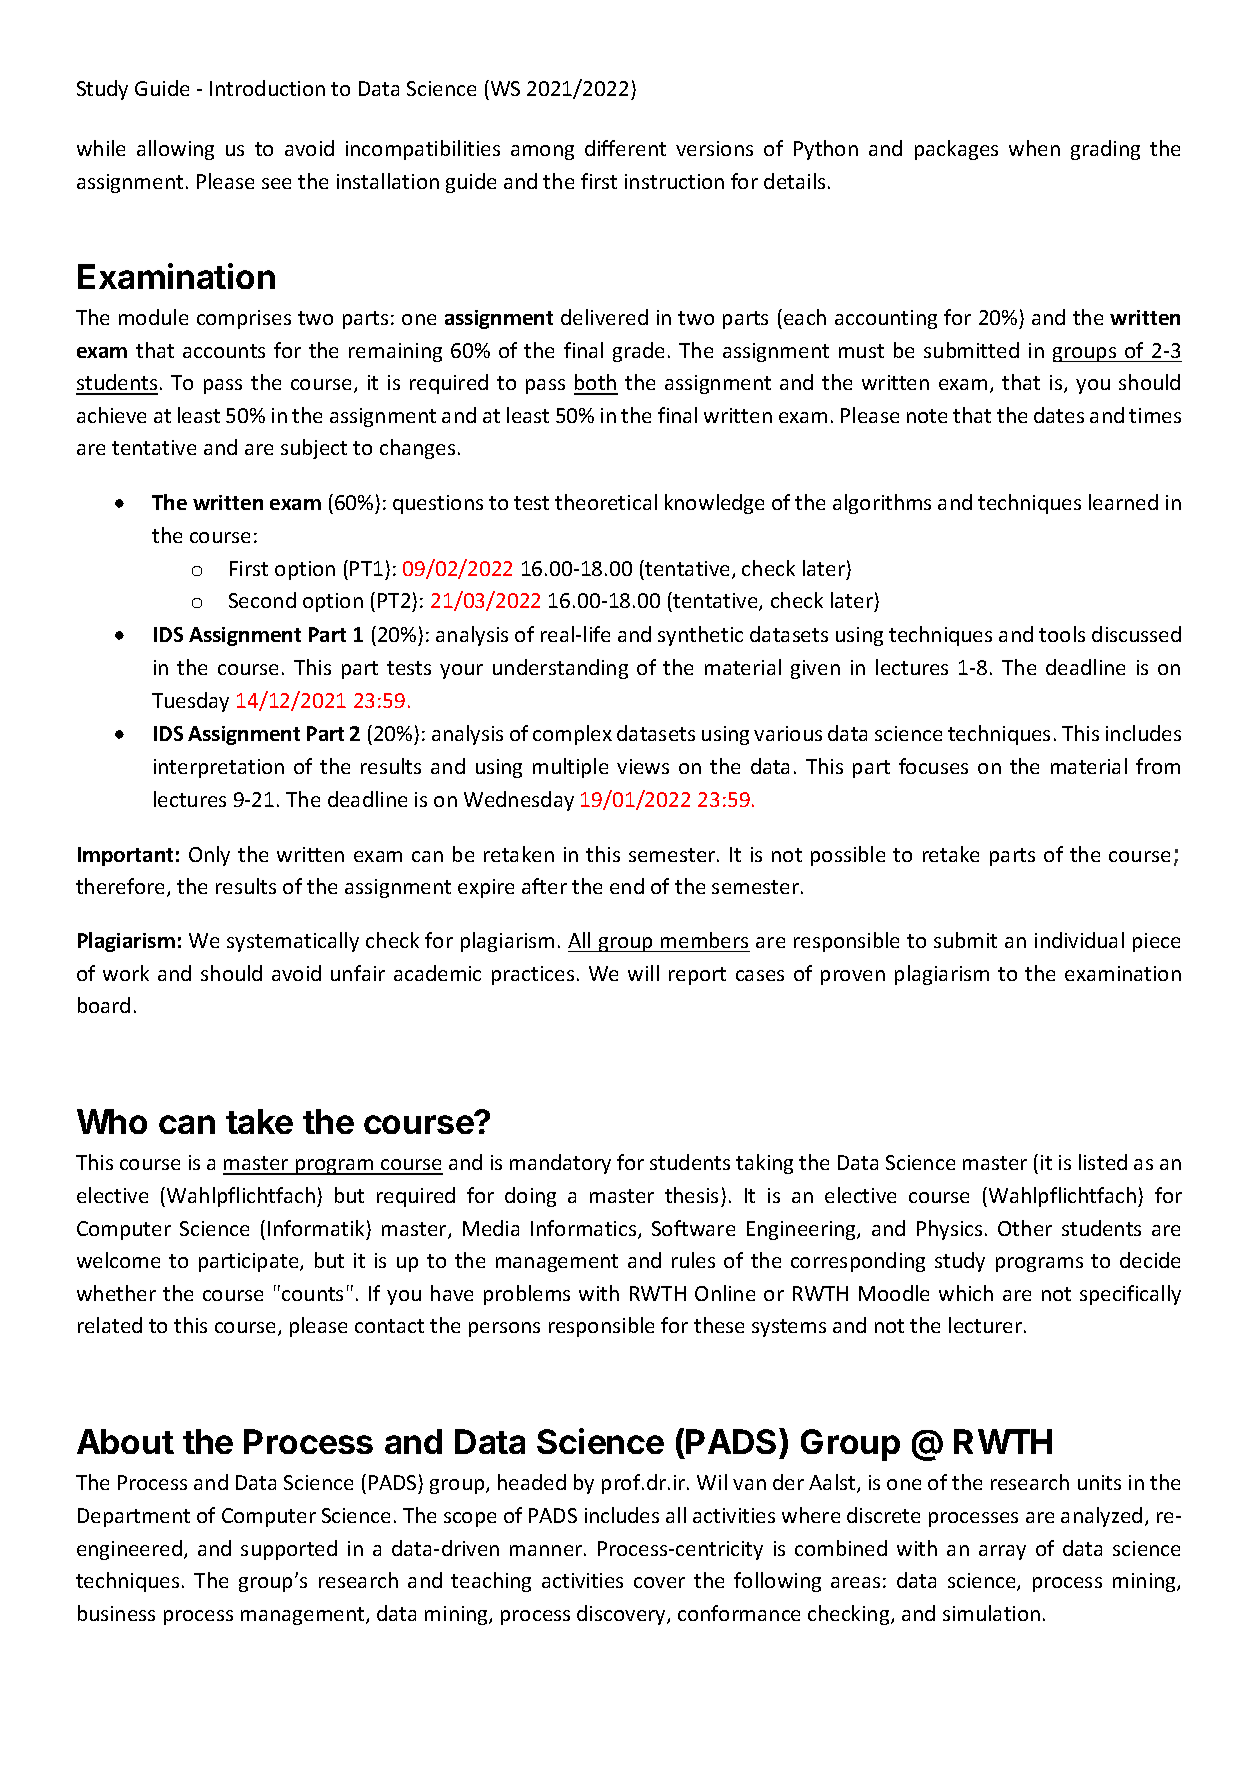 The width and height of the document is (1258, 1779). What do you see at coordinates (638, 352) in the document?
I see `grade` at bounding box center [638, 352].
